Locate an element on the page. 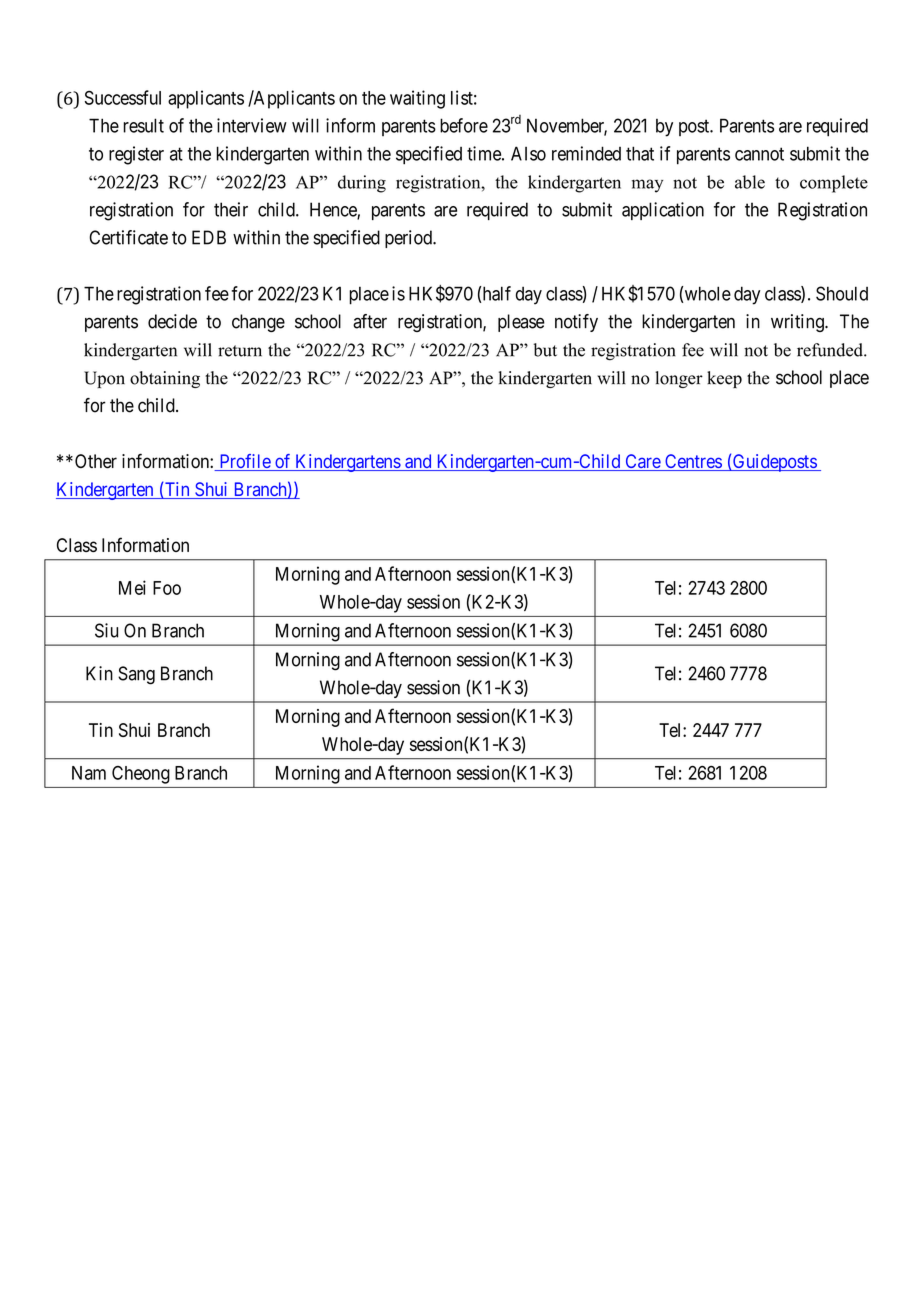  cannot is located at coordinates (759, 154).
